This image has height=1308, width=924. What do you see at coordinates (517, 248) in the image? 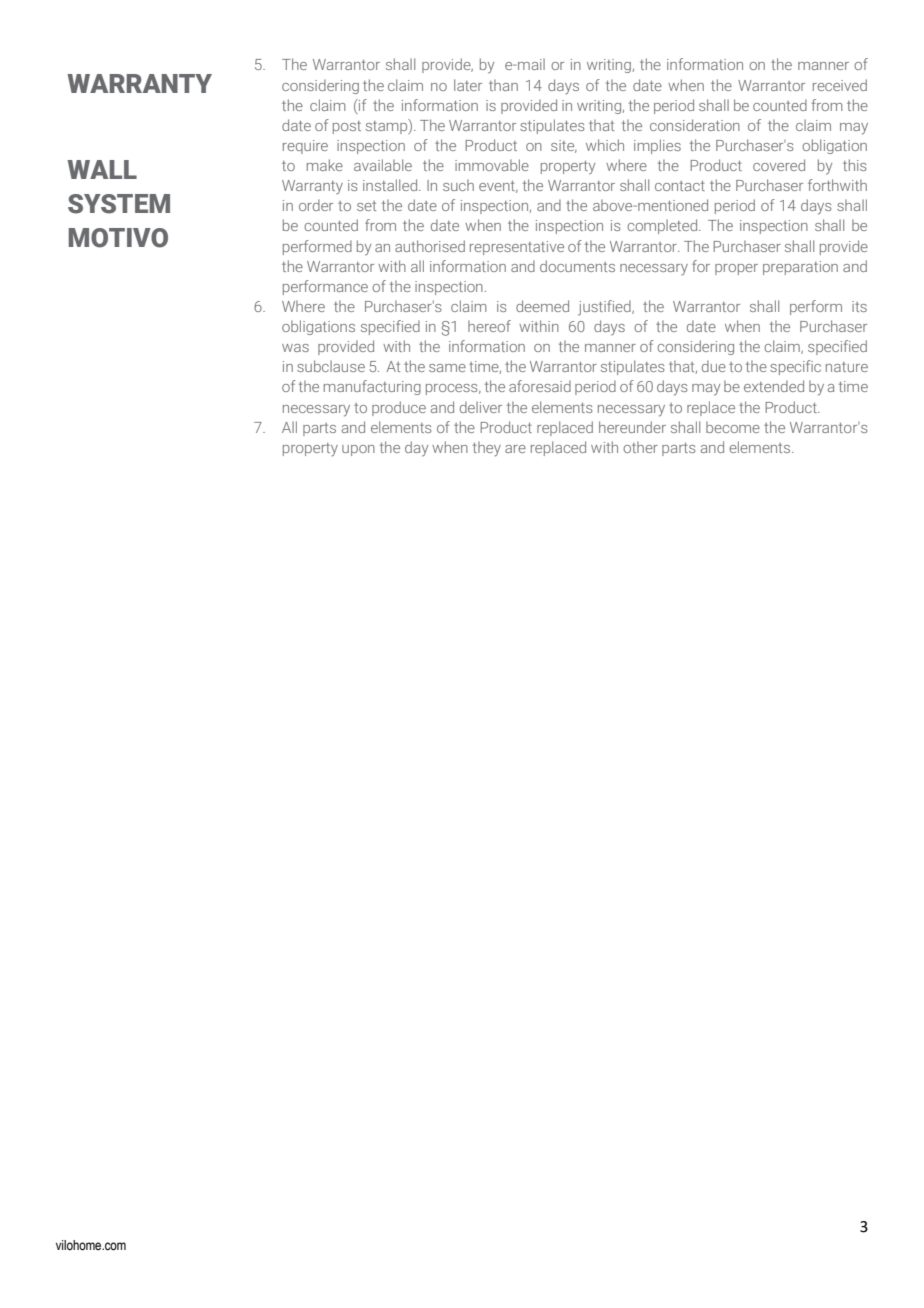
I see `representative` at bounding box center [517, 248].
